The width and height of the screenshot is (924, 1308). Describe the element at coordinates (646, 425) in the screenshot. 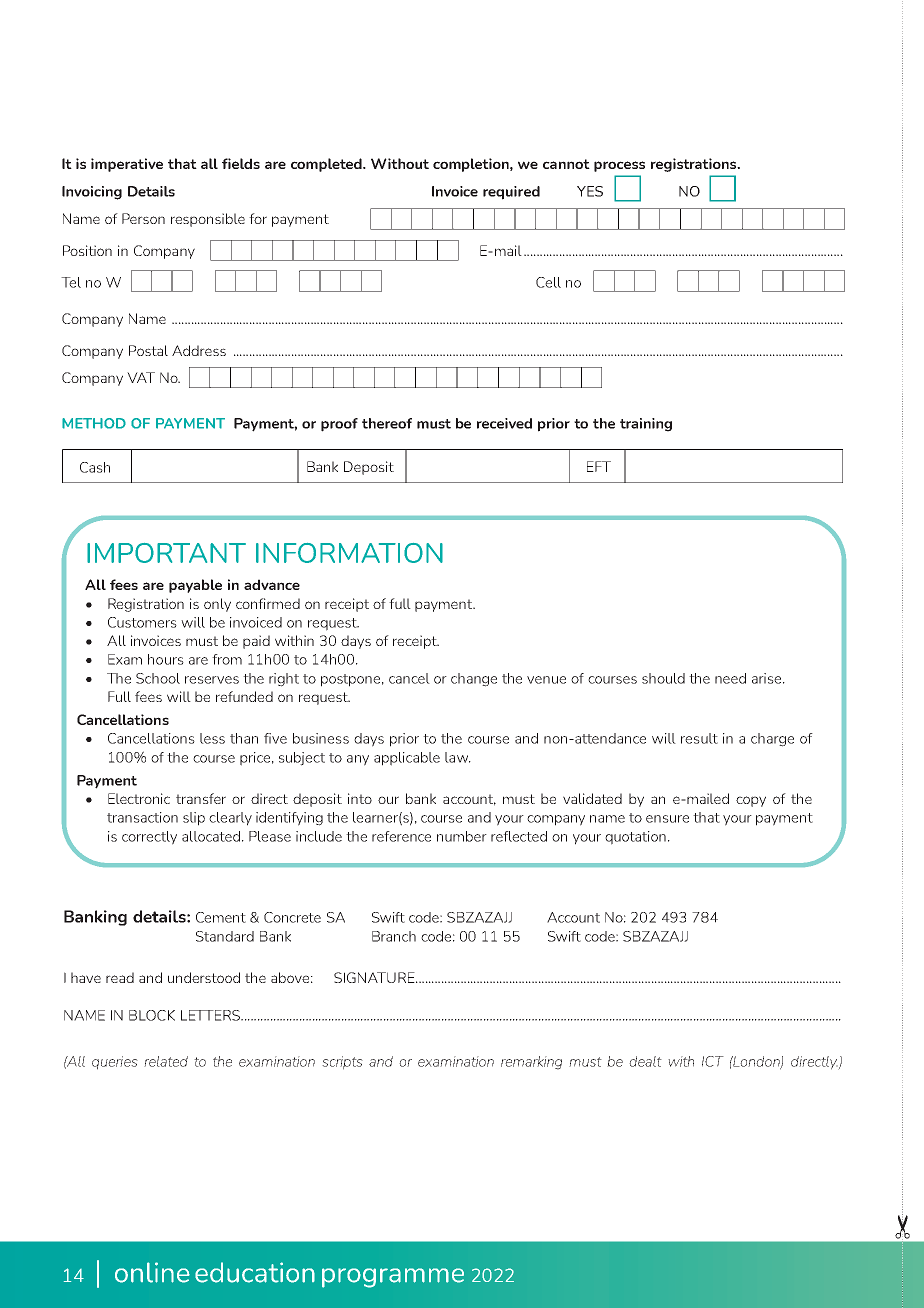

I see `training` at that location.
